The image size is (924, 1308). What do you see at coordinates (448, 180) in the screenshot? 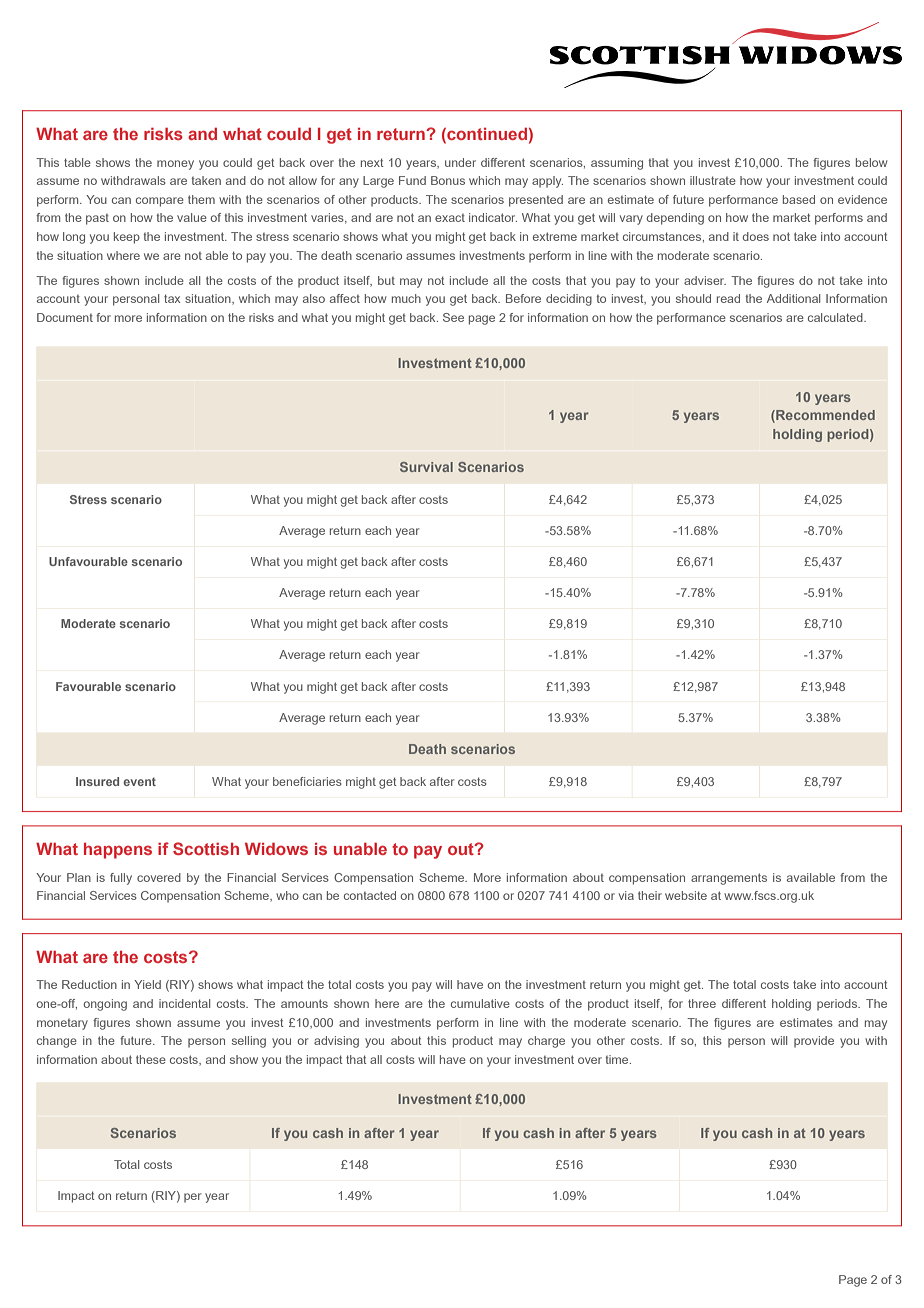
I see `Bonus` at bounding box center [448, 180].
